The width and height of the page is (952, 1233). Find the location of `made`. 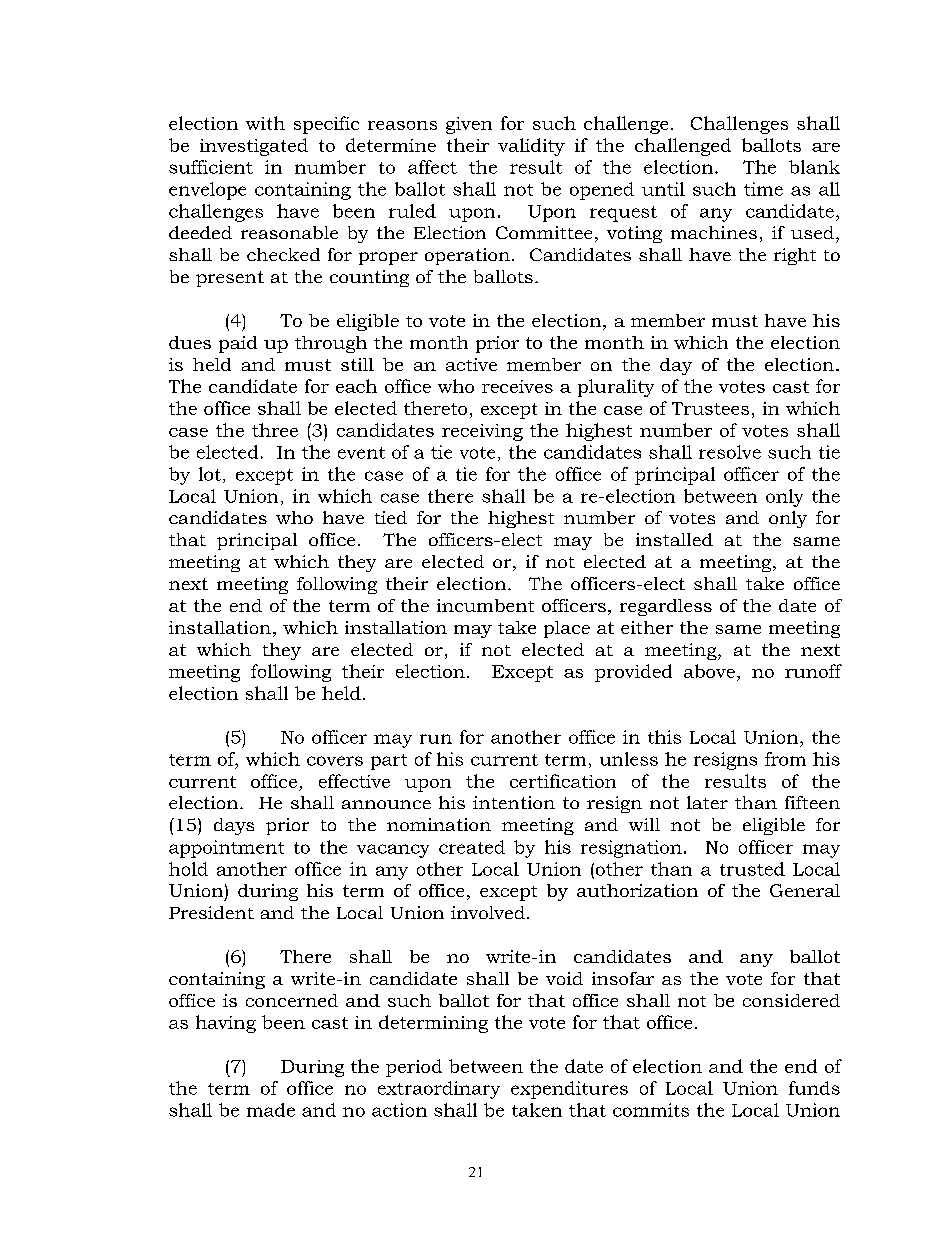

made is located at coordinates (271, 1110).
